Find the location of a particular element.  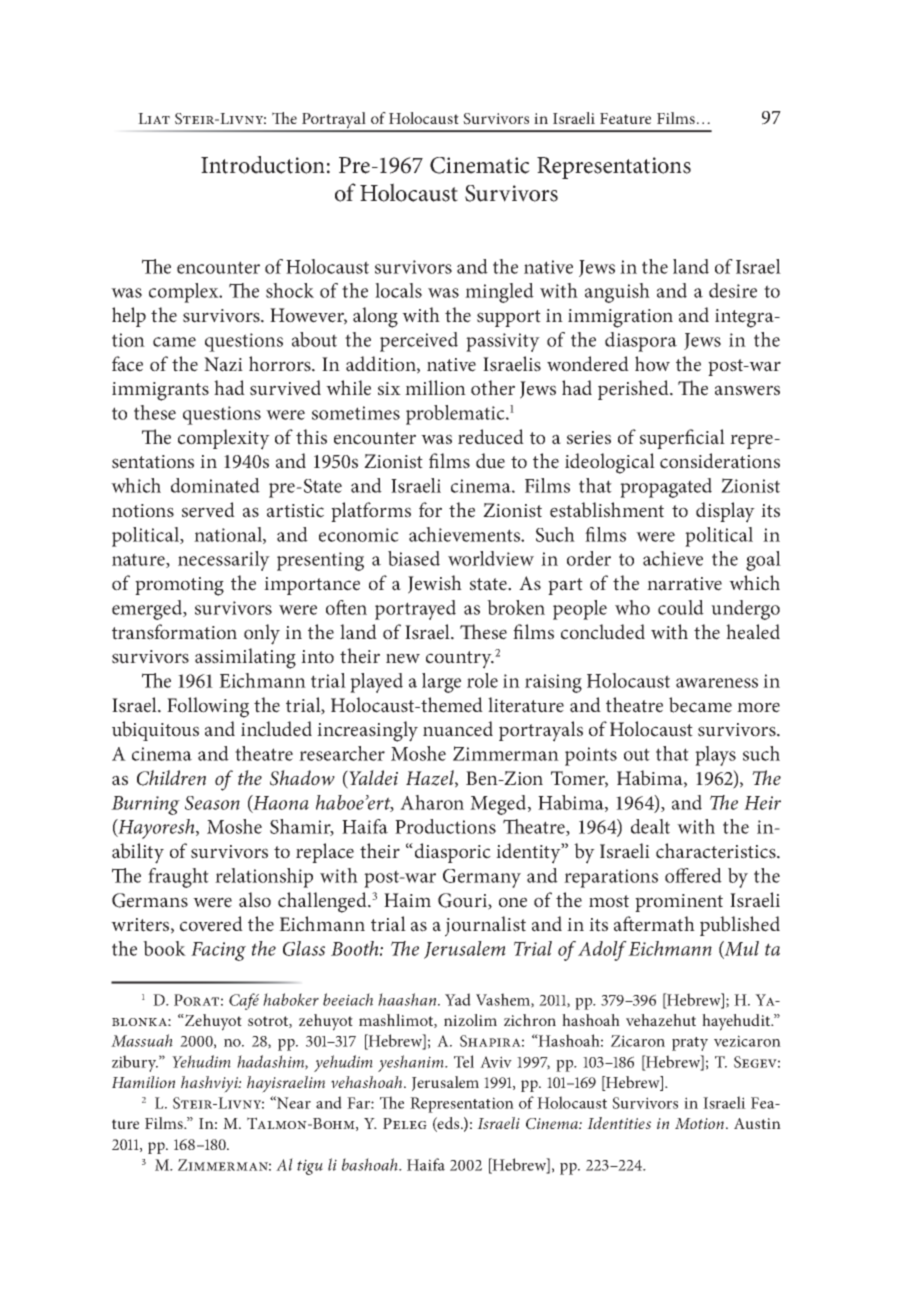

platforms is located at coordinates (371, 512).
